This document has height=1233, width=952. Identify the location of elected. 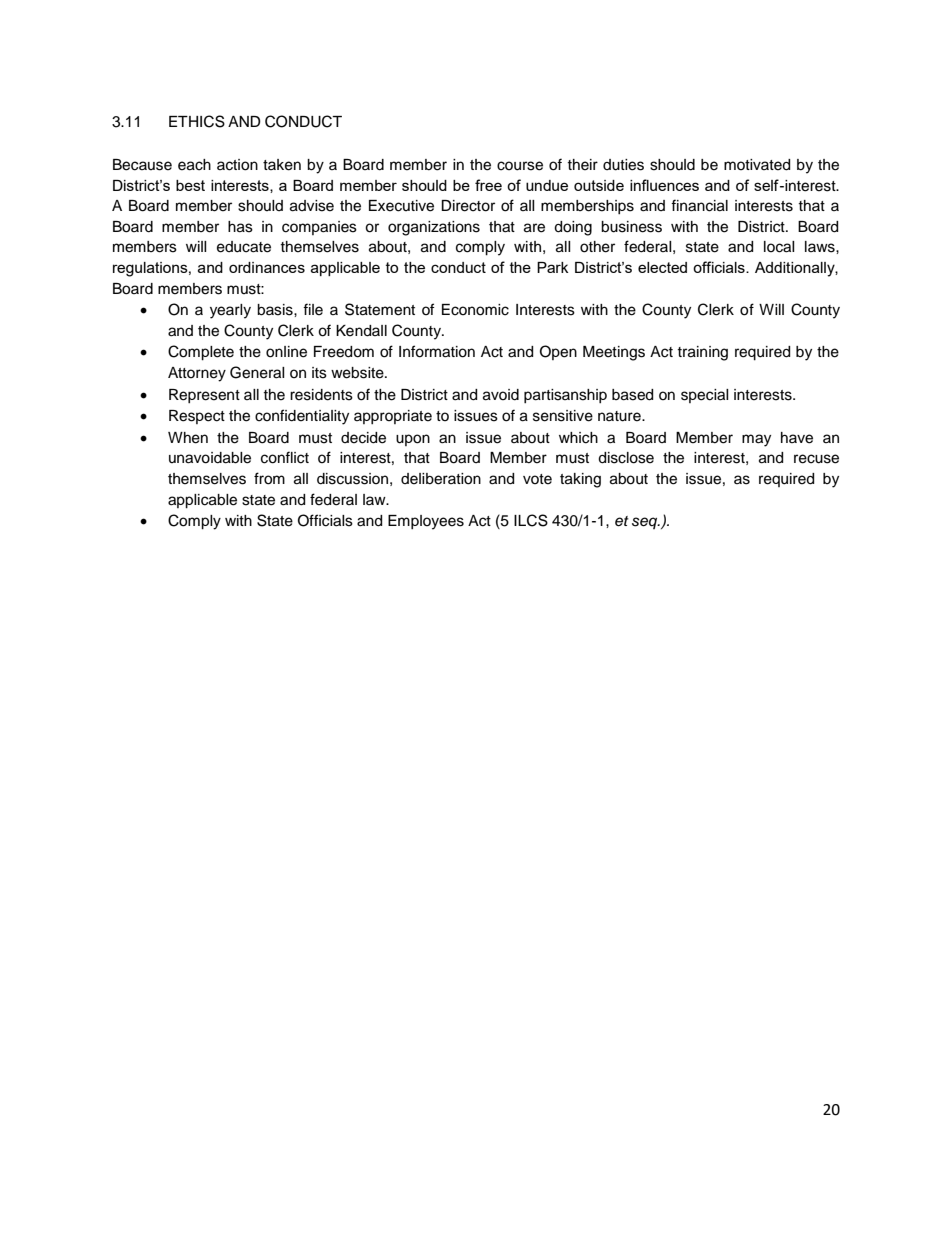
(662, 267).
